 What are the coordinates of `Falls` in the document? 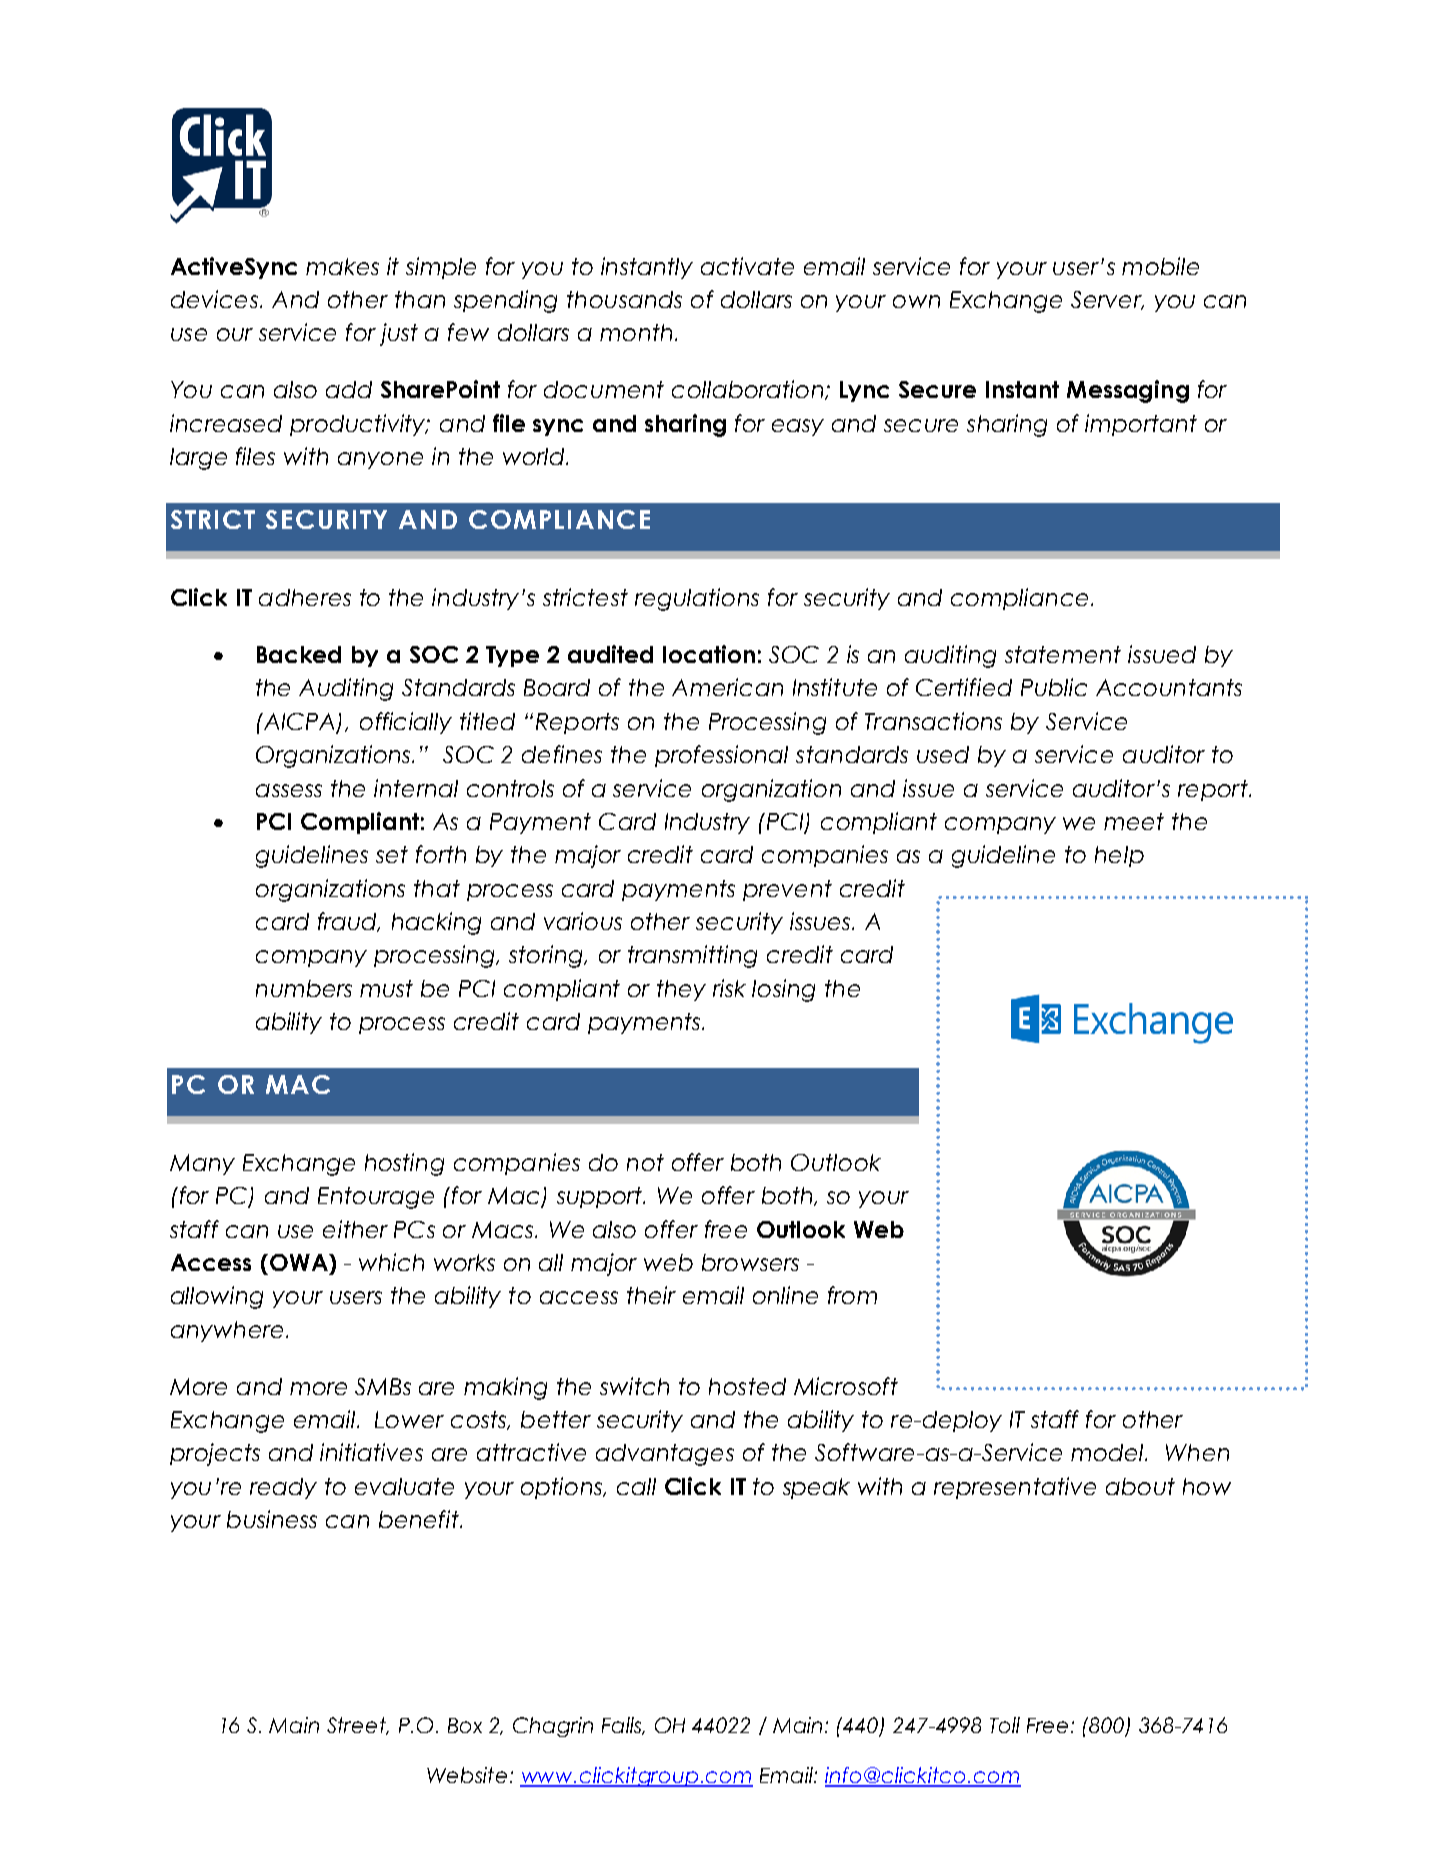 It's located at (623, 1726).
